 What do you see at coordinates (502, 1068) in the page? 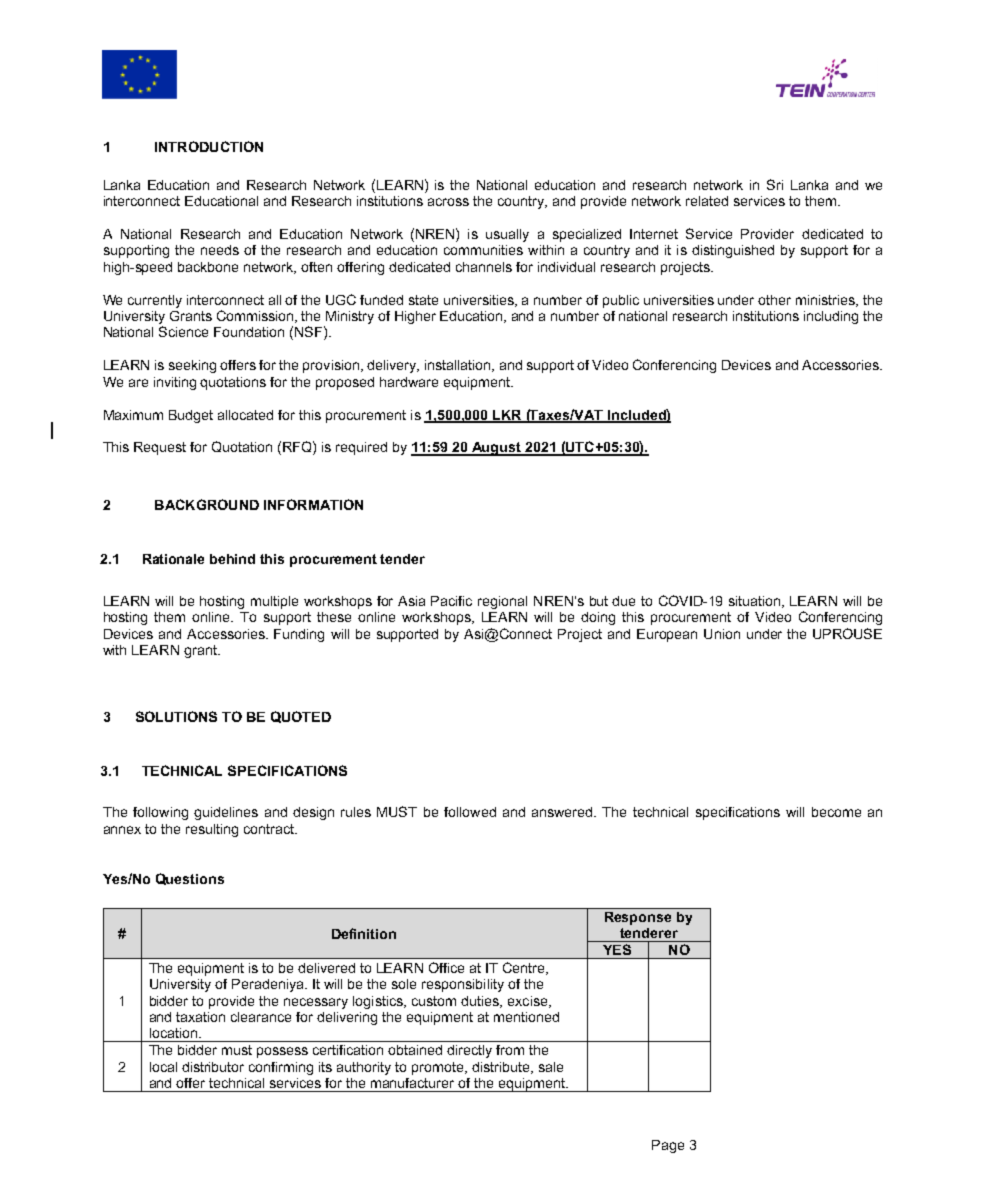
I see `distribute` at bounding box center [502, 1068].
